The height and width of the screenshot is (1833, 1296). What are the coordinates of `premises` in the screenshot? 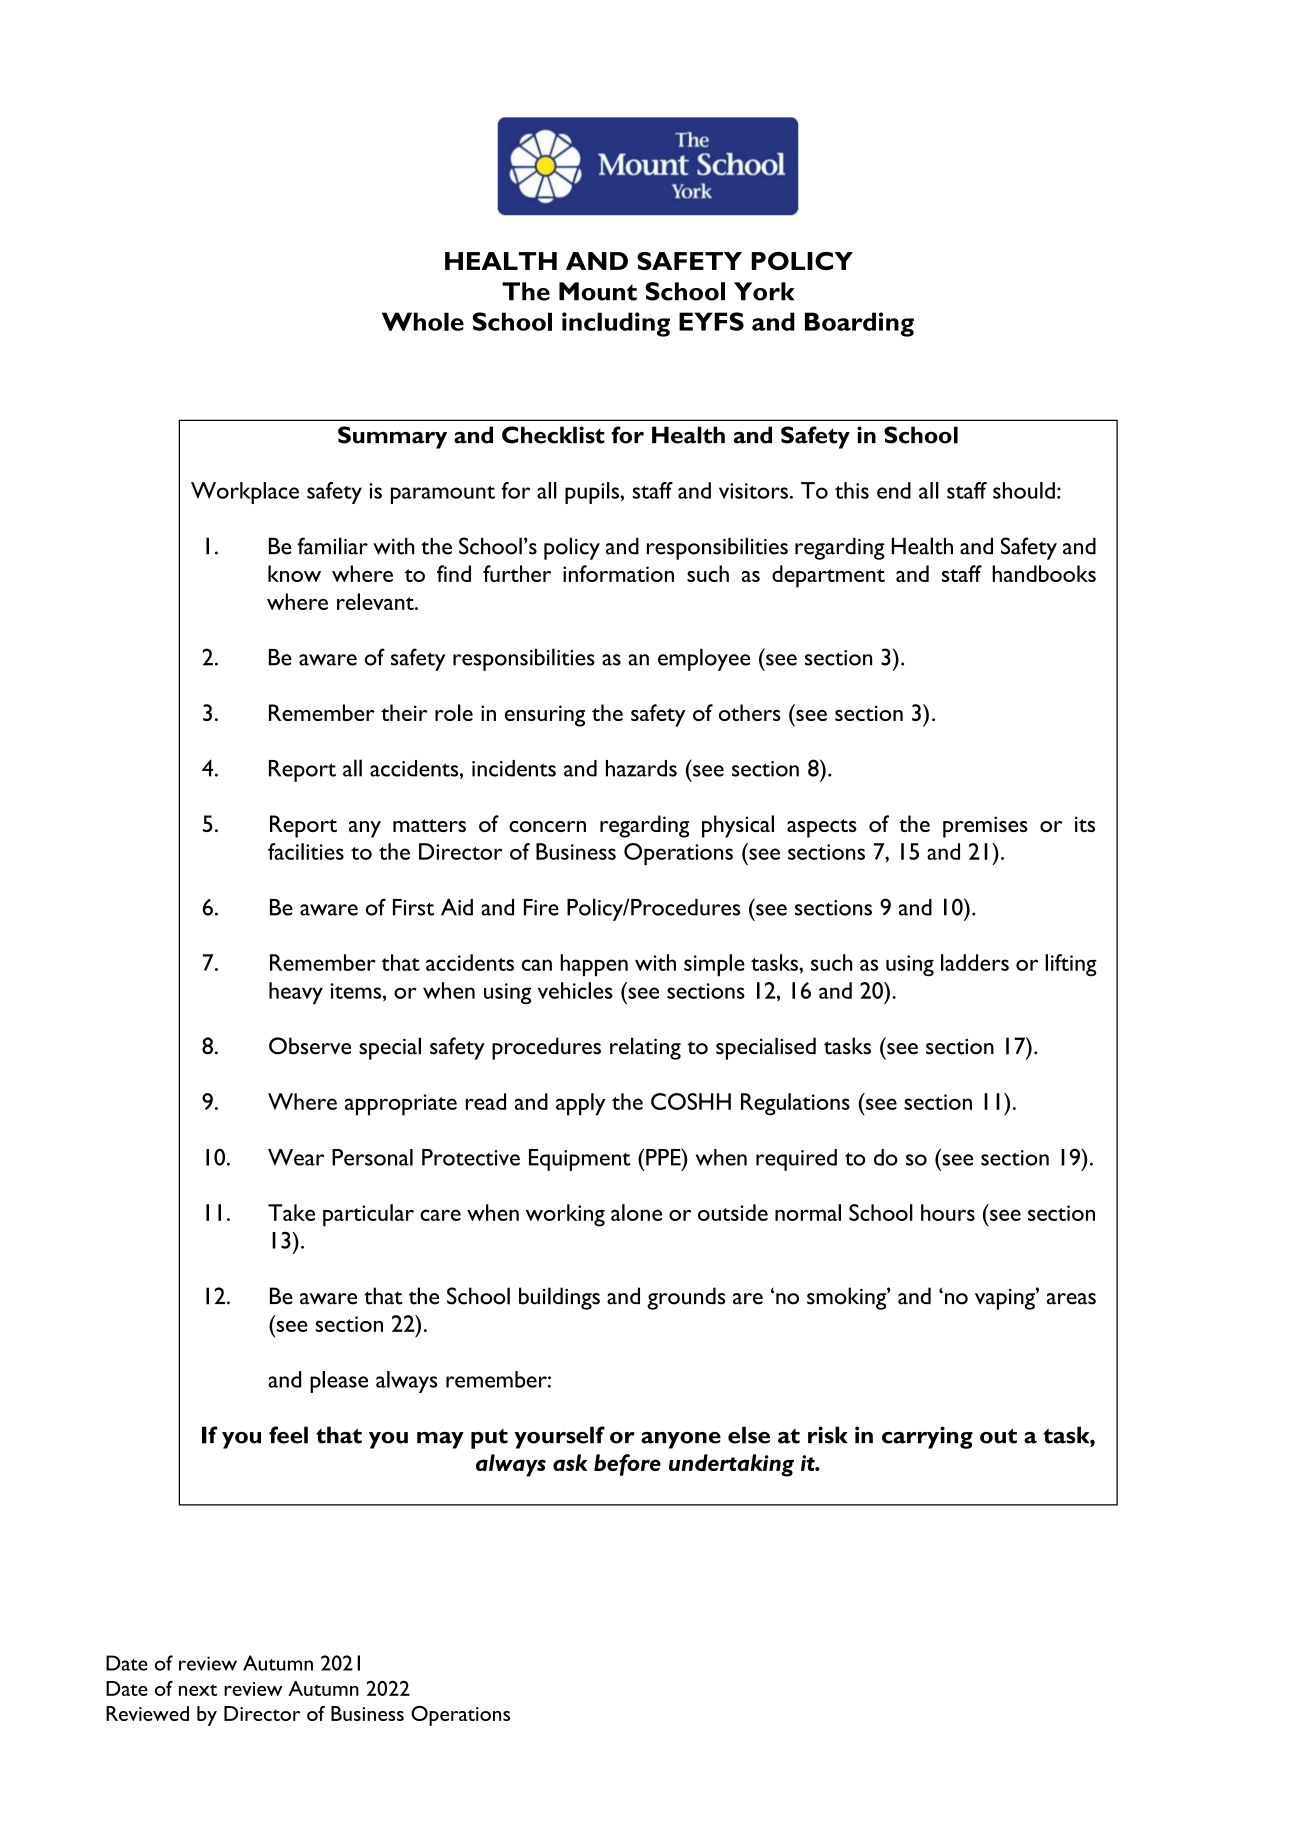 It's located at (985, 827).
